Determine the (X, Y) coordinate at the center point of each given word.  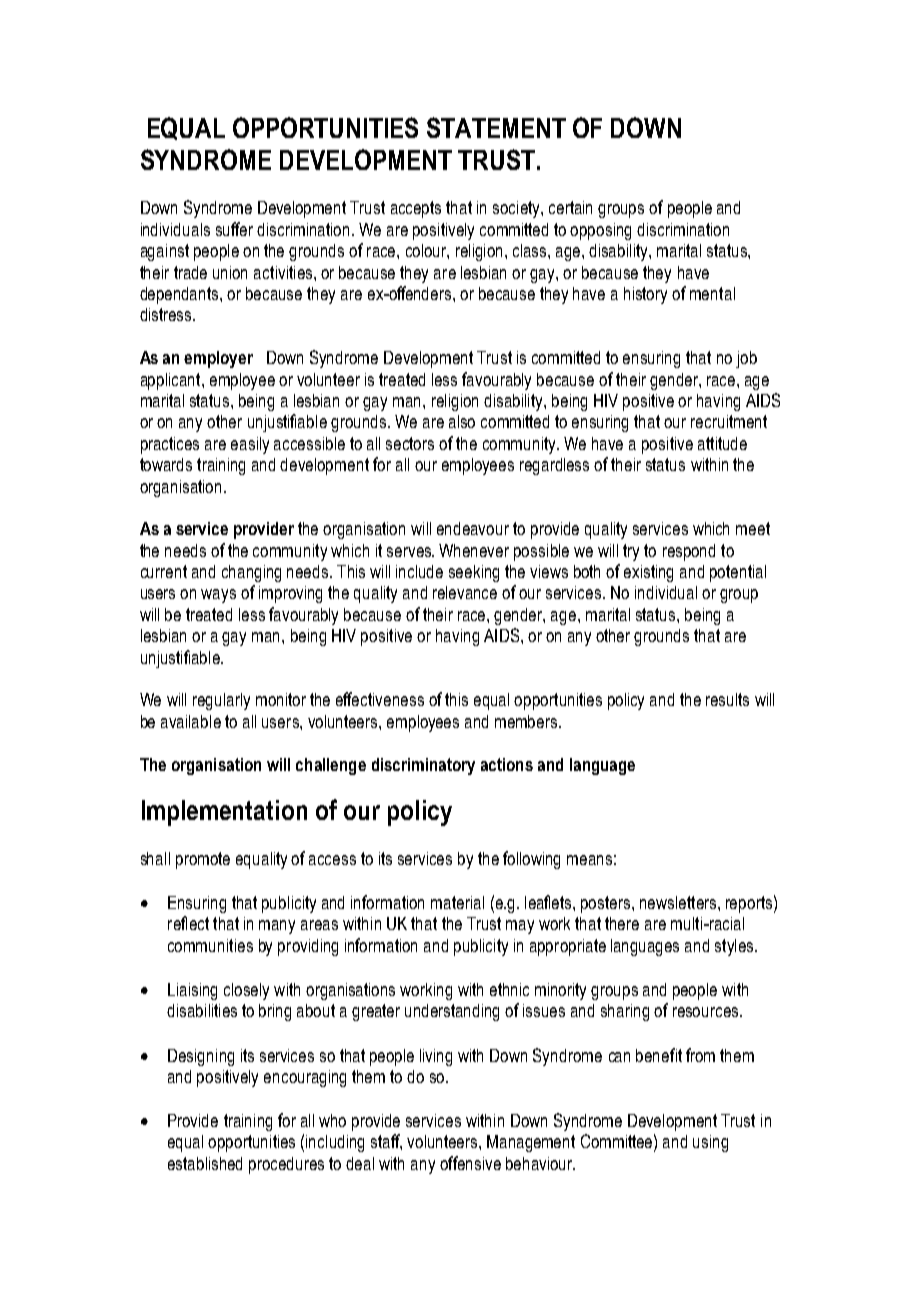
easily (250, 445)
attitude (722, 443)
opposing (600, 231)
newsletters (679, 902)
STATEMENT (496, 127)
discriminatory (423, 766)
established (205, 1163)
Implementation (224, 813)
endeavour (473, 528)
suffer (234, 229)
